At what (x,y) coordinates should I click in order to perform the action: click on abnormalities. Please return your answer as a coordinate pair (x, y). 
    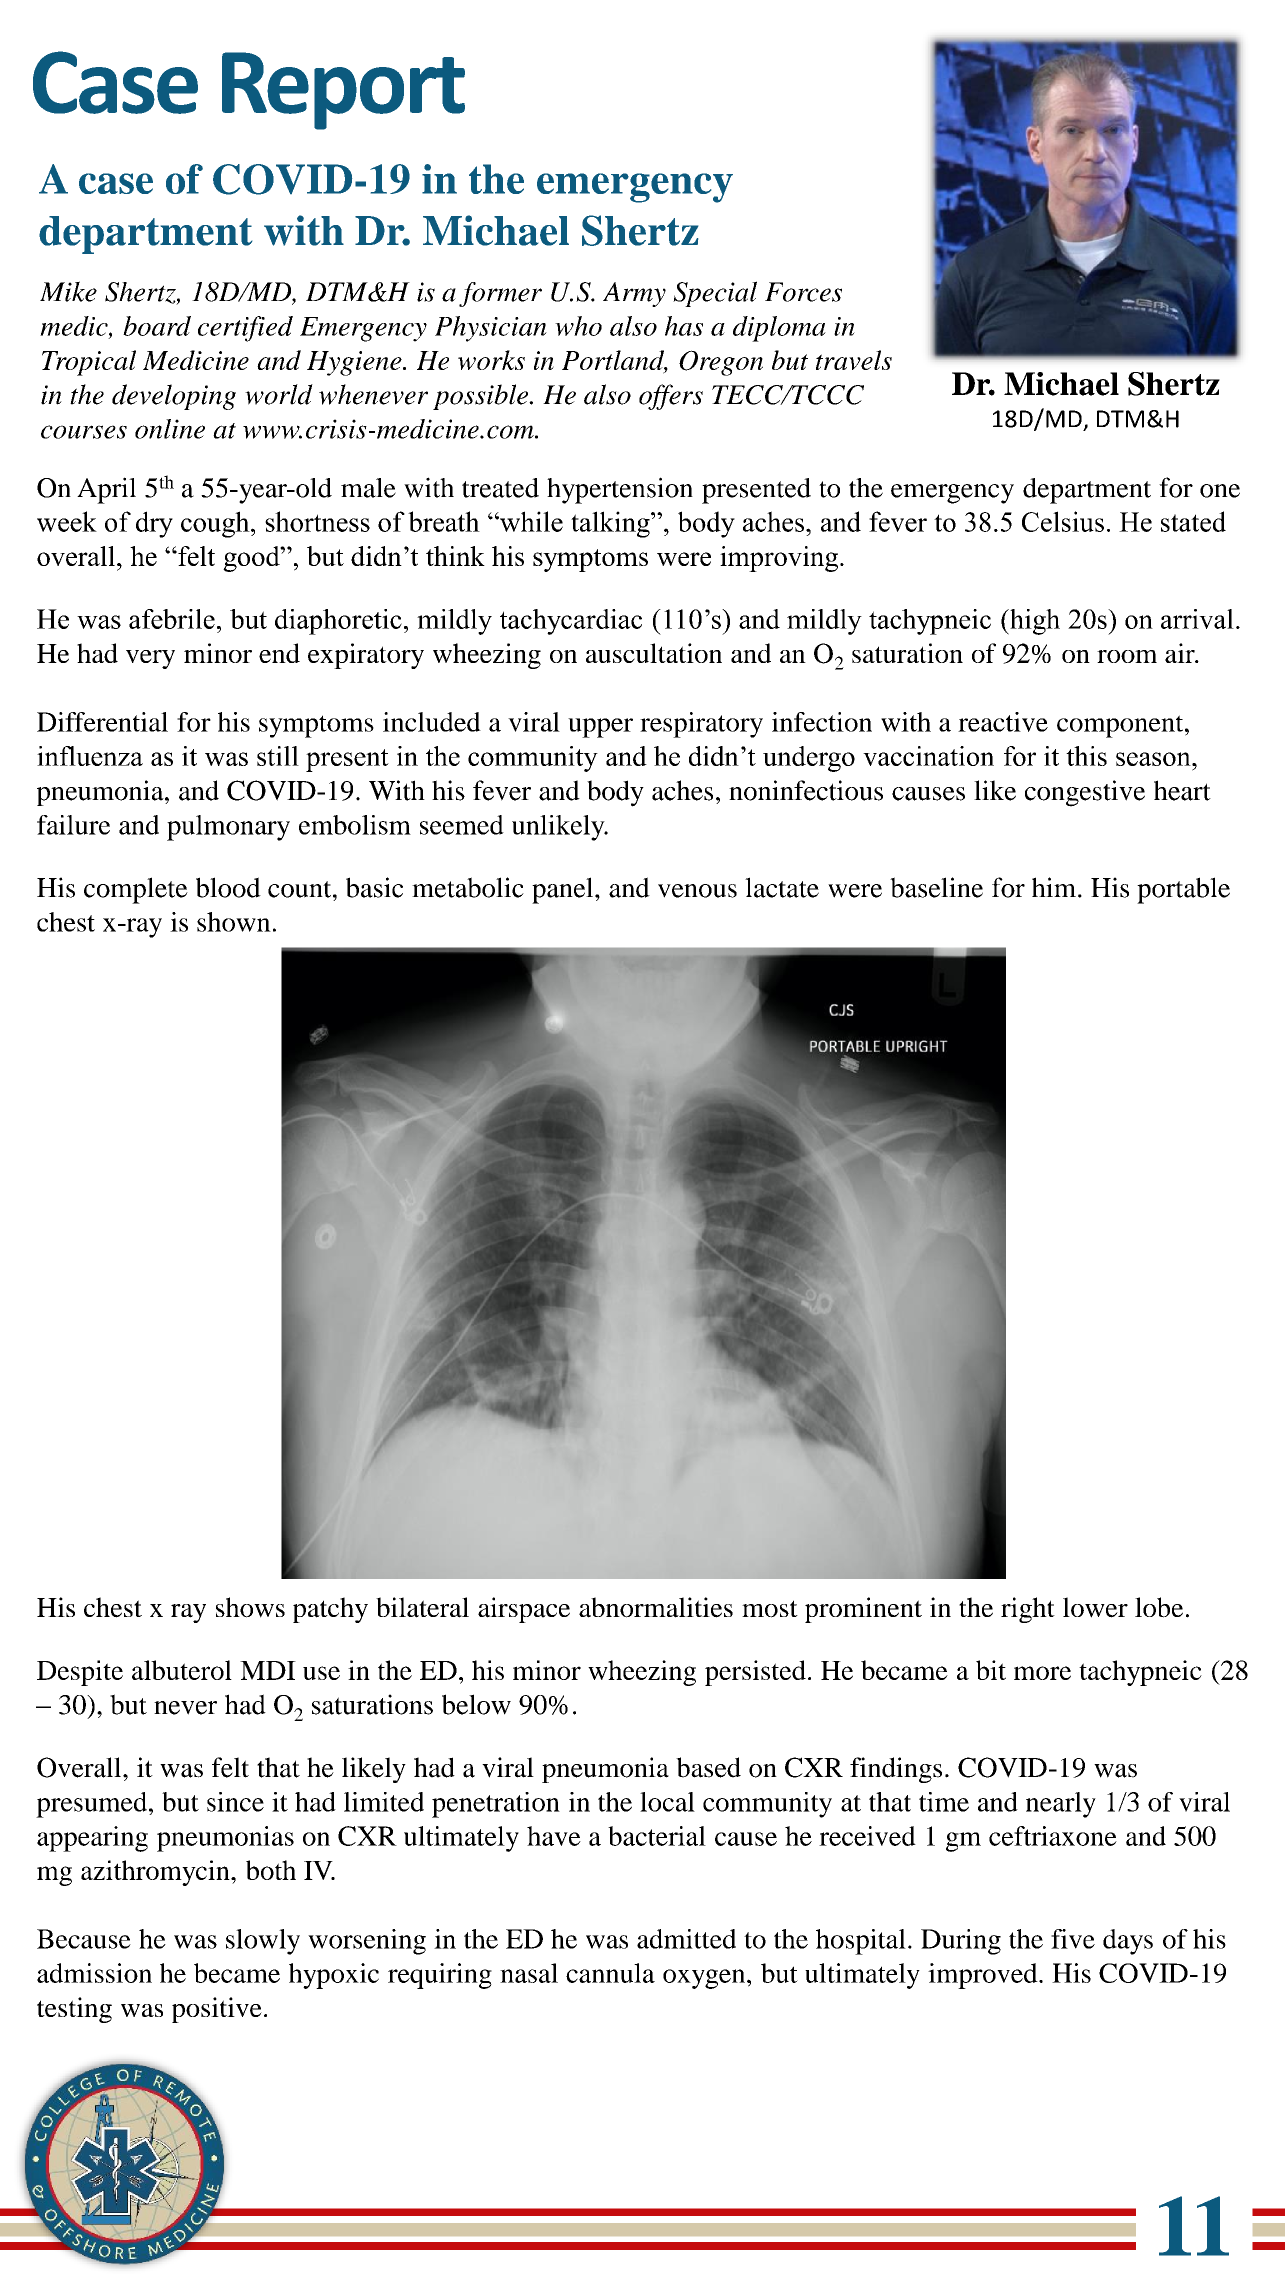
    Looking at the image, I should click on (656, 1607).
